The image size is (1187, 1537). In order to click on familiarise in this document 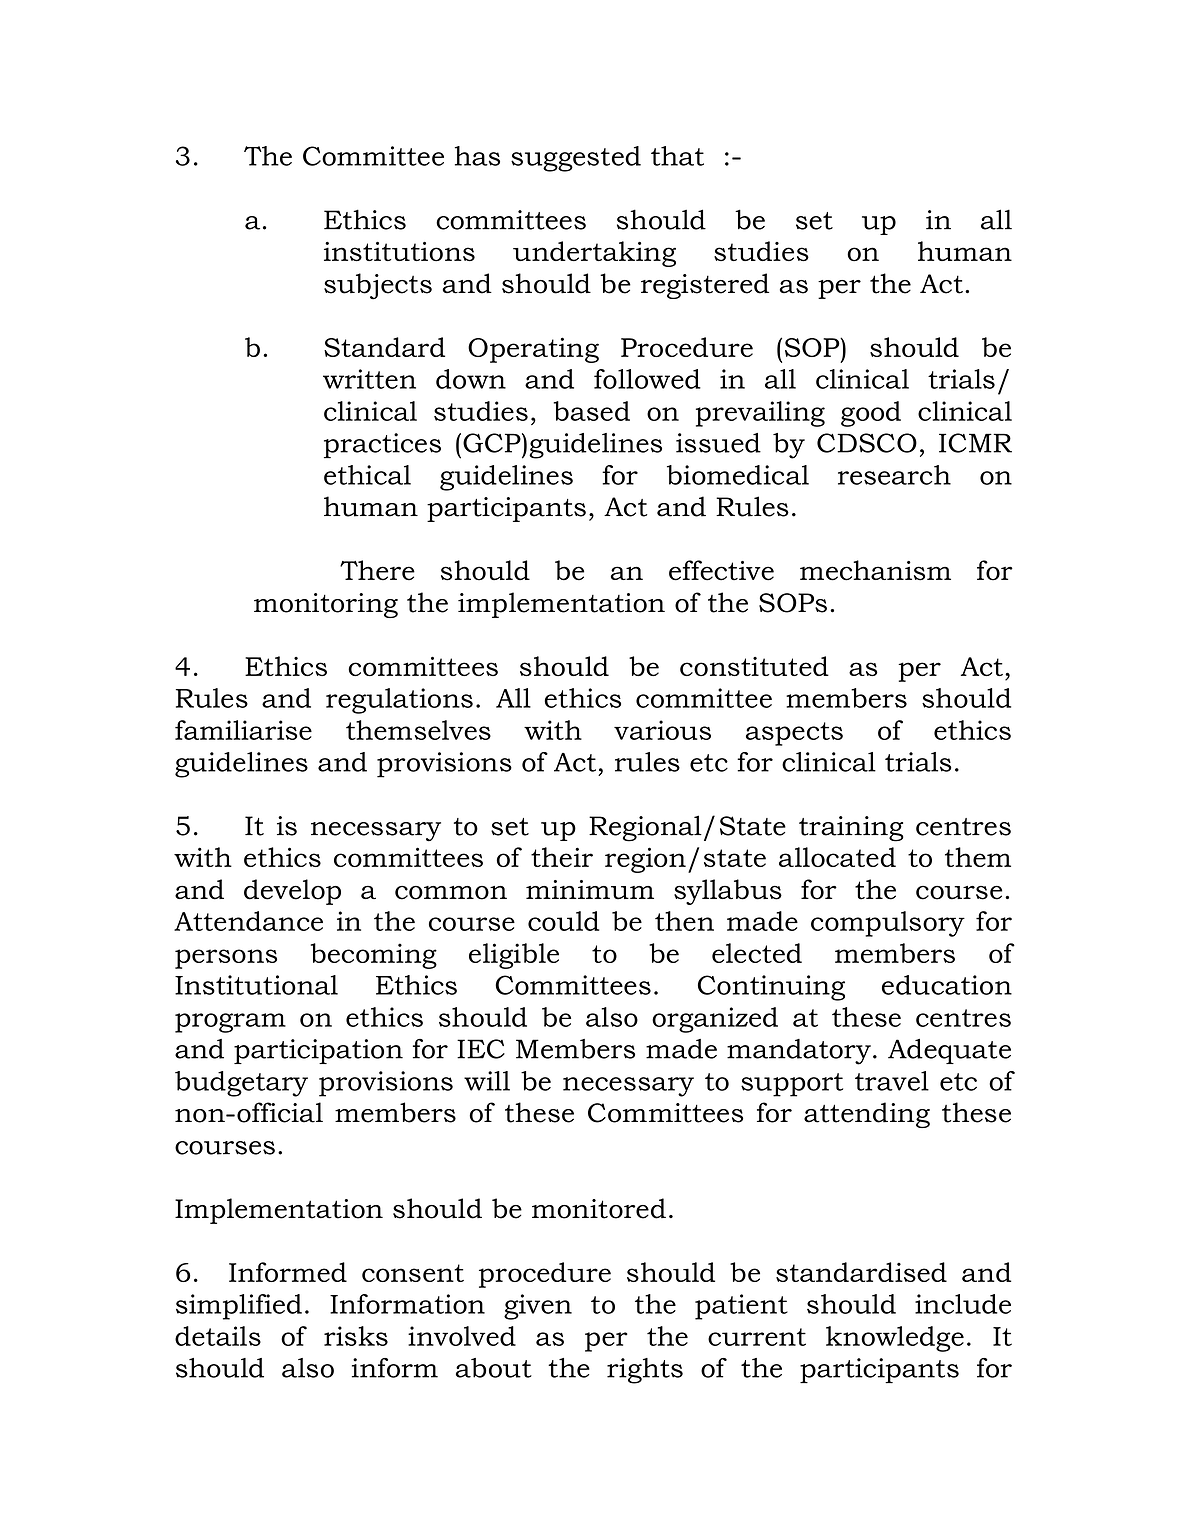, I will do `click(243, 730)`.
